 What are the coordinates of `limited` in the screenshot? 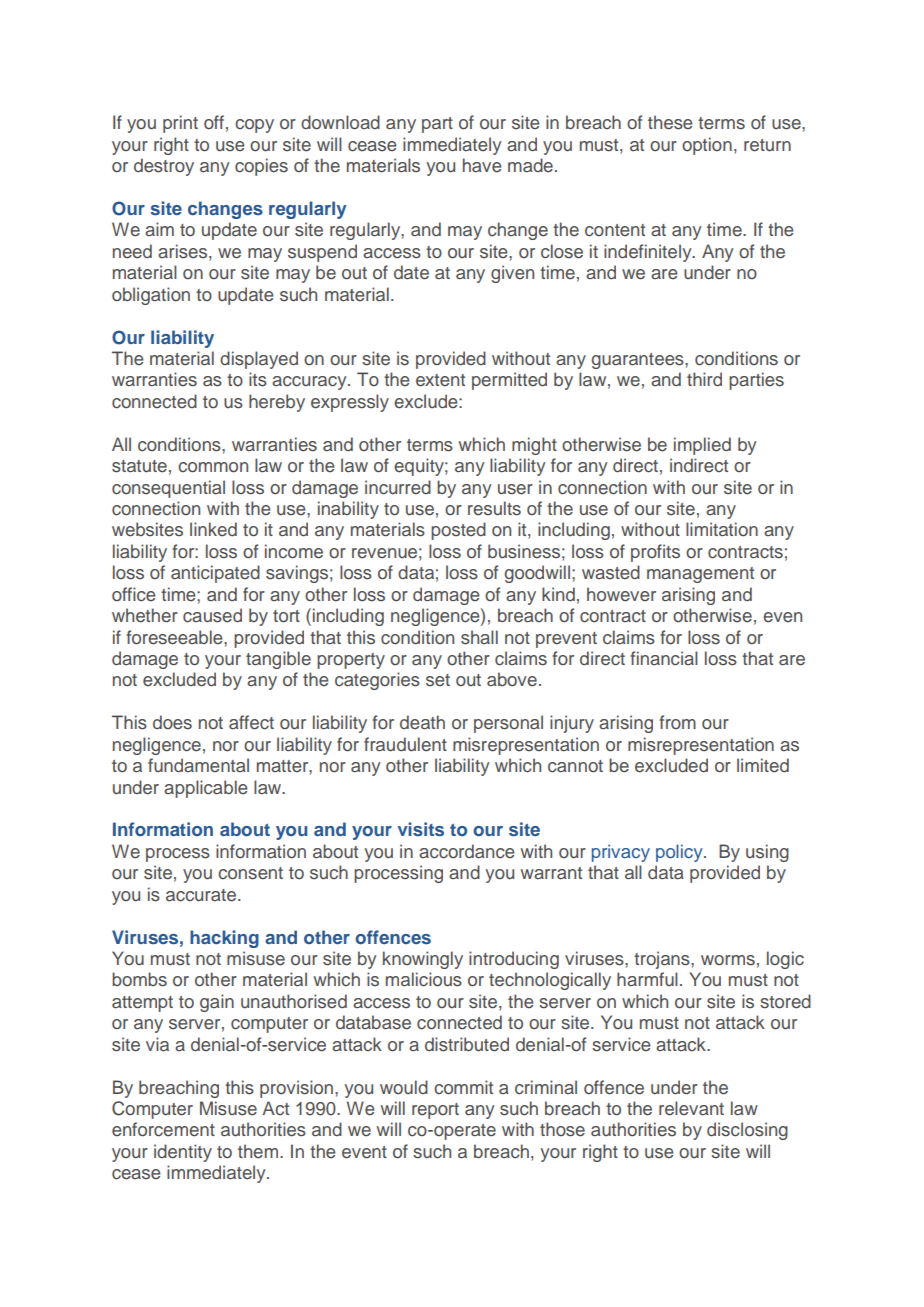 It's located at (763, 765).
